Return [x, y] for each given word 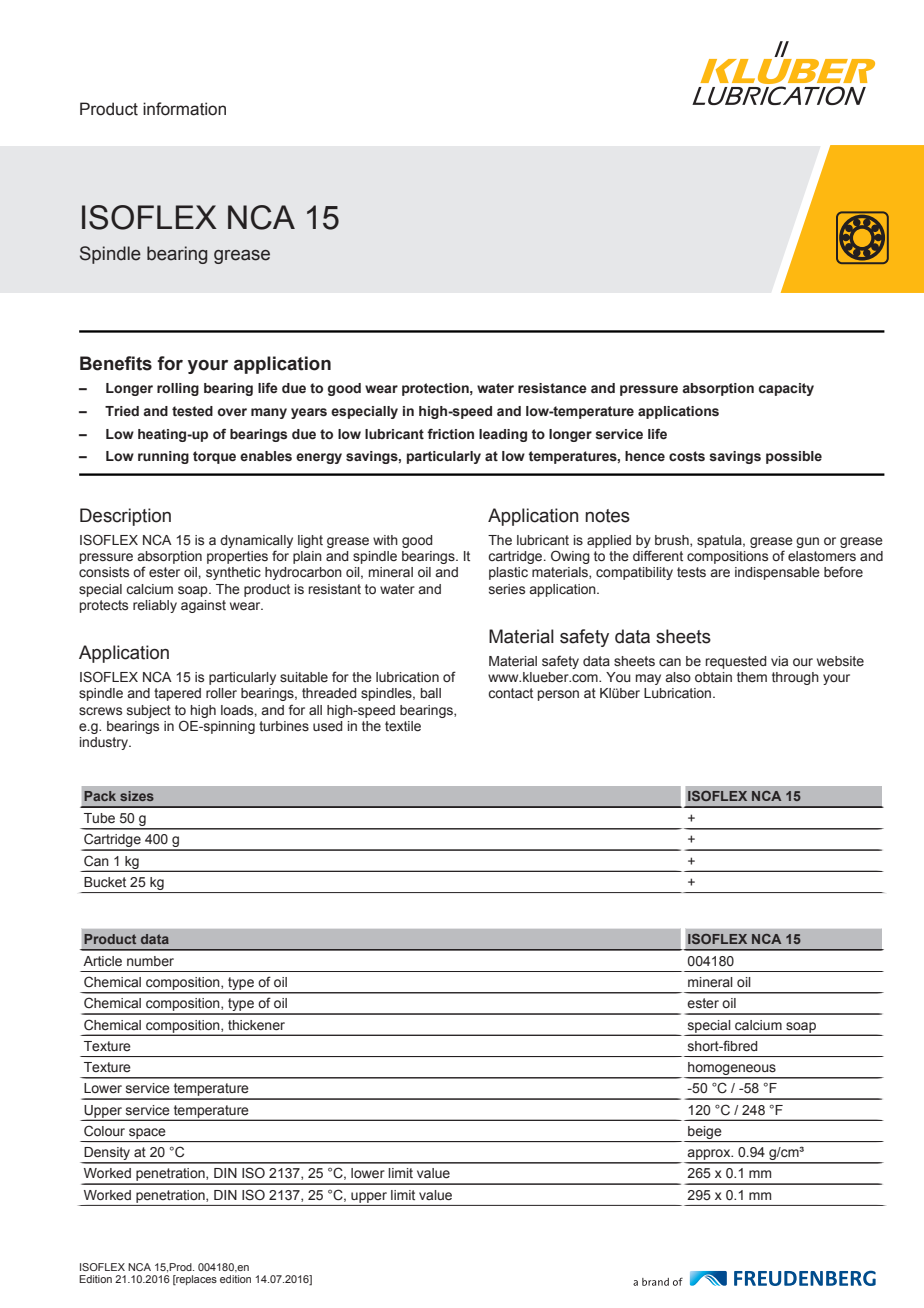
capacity [786, 389]
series [507, 589]
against [203, 606]
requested [736, 662]
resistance [552, 388]
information [184, 109]
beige [705, 1132]
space [147, 1133]
